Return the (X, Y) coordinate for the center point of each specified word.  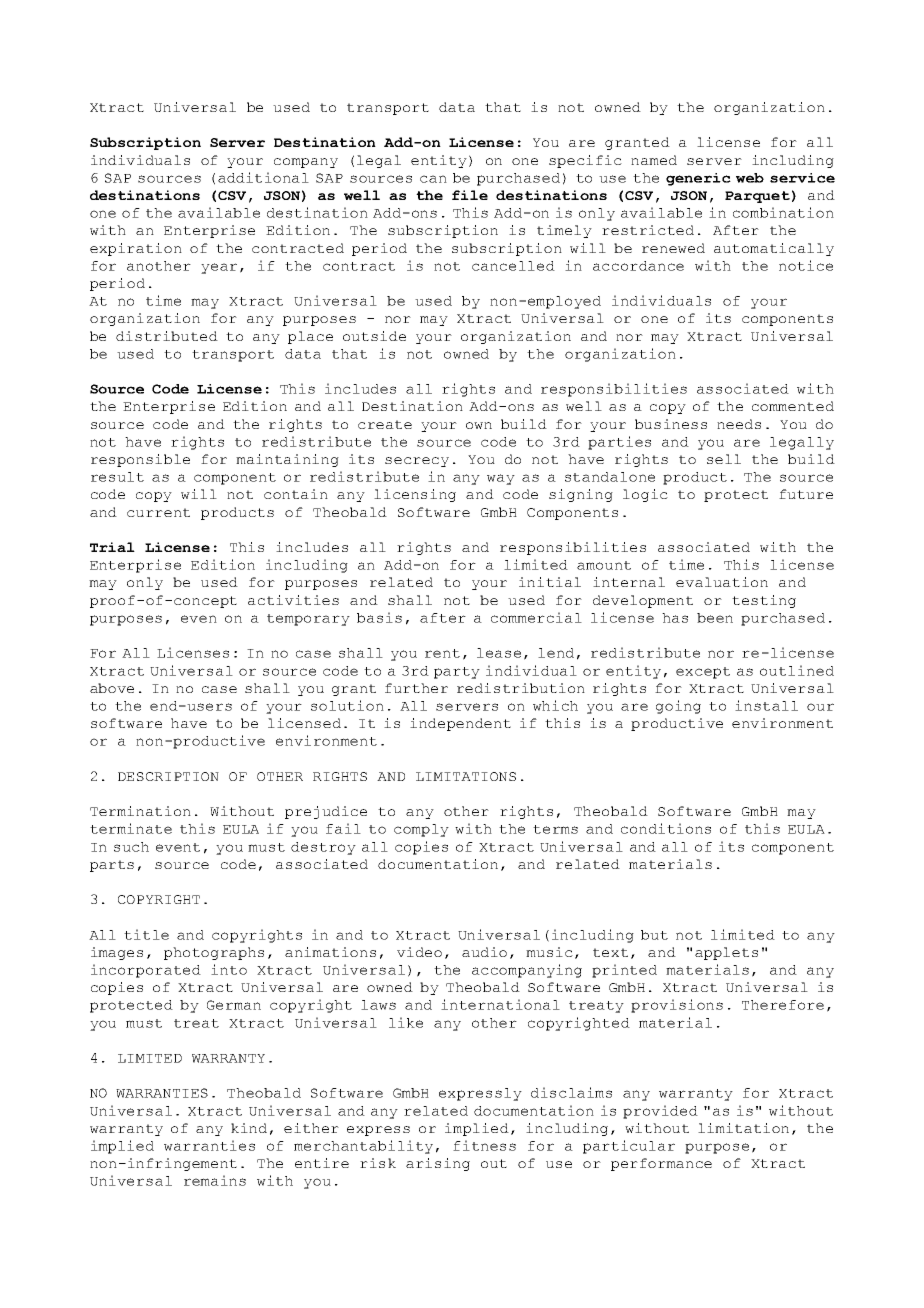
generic (698, 179)
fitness (484, 1145)
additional (263, 177)
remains (215, 1180)
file (470, 195)
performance (661, 1164)
